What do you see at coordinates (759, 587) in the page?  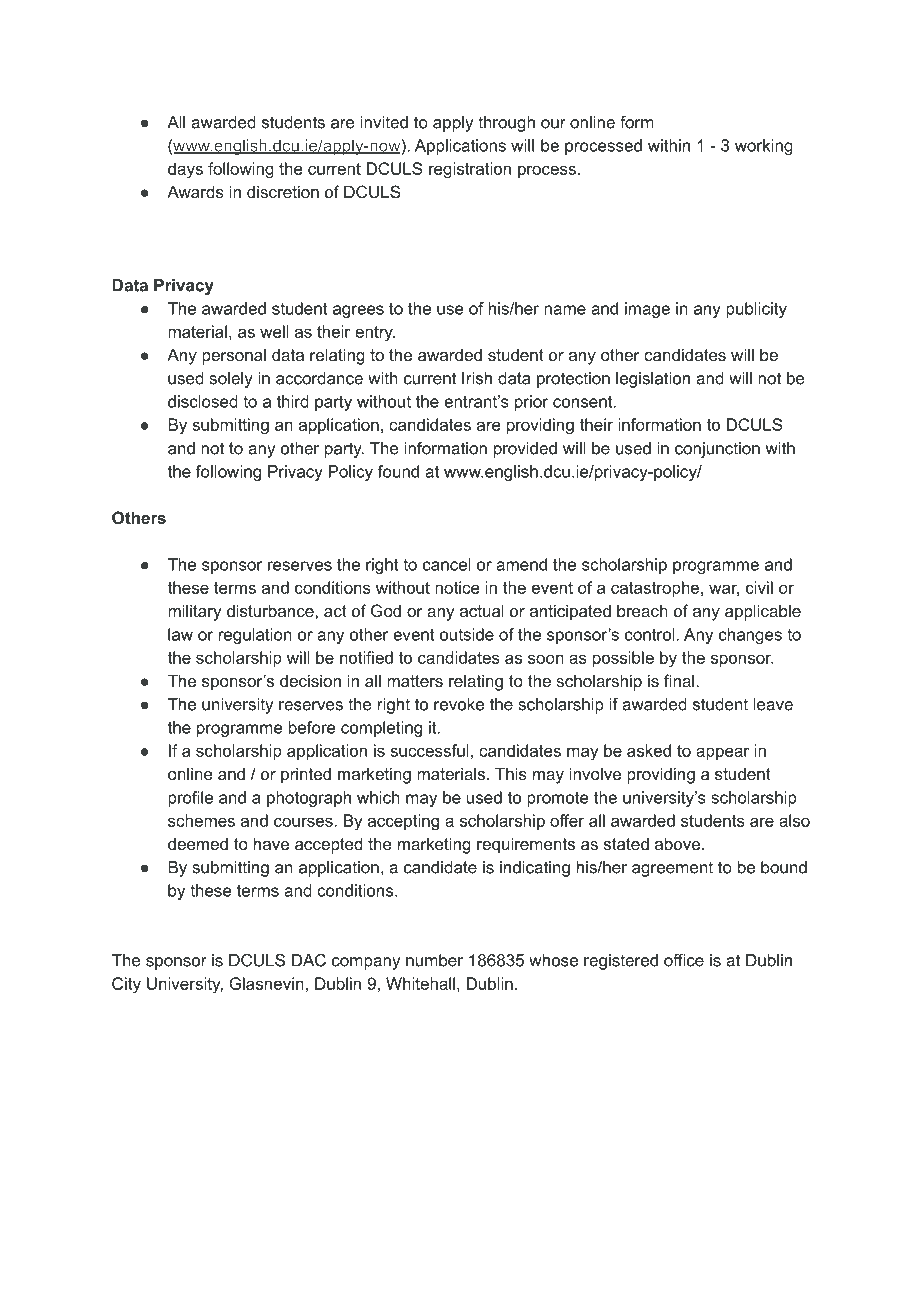 I see `civil` at bounding box center [759, 587].
